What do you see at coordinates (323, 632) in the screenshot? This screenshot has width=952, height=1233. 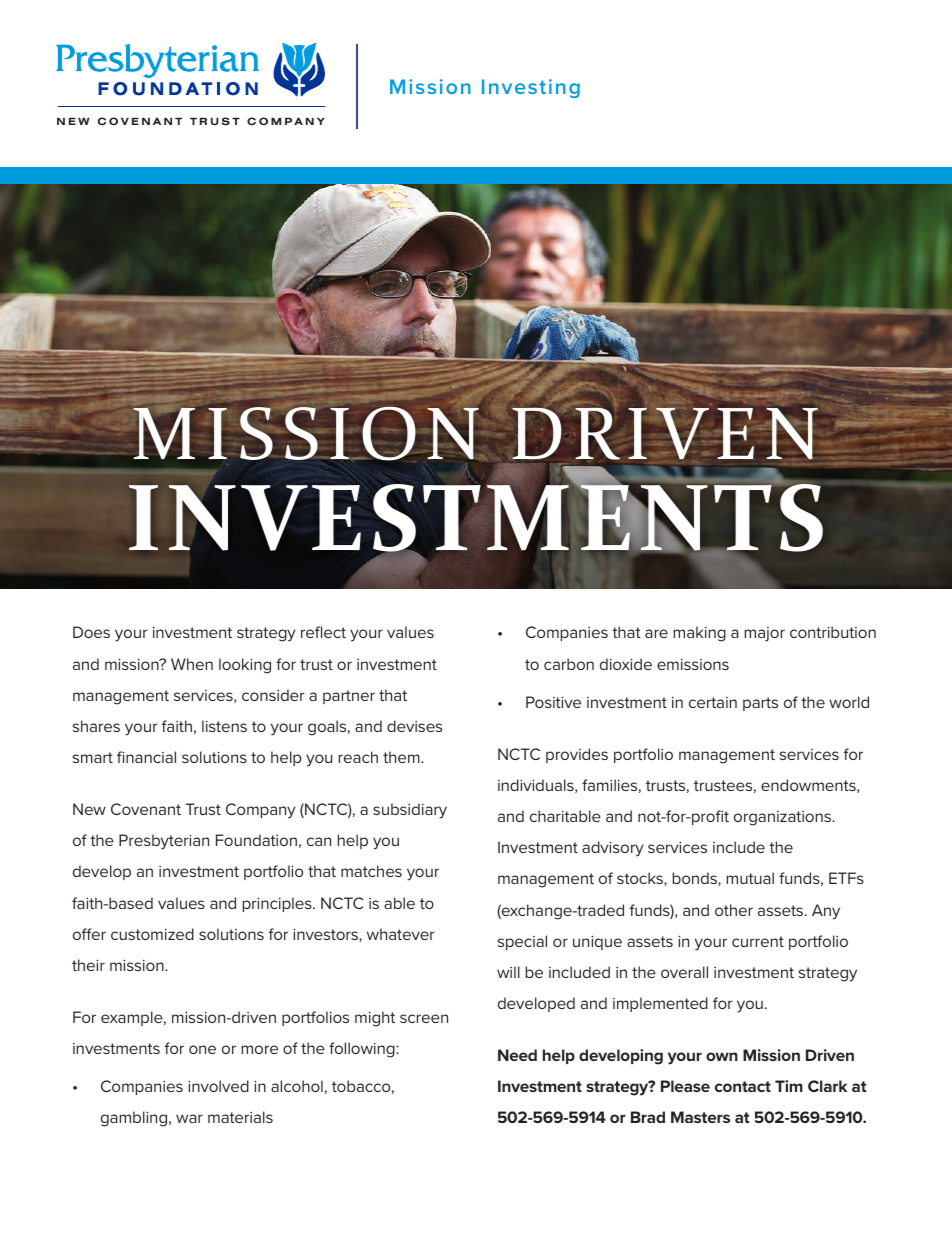 I see `reflect` at bounding box center [323, 632].
